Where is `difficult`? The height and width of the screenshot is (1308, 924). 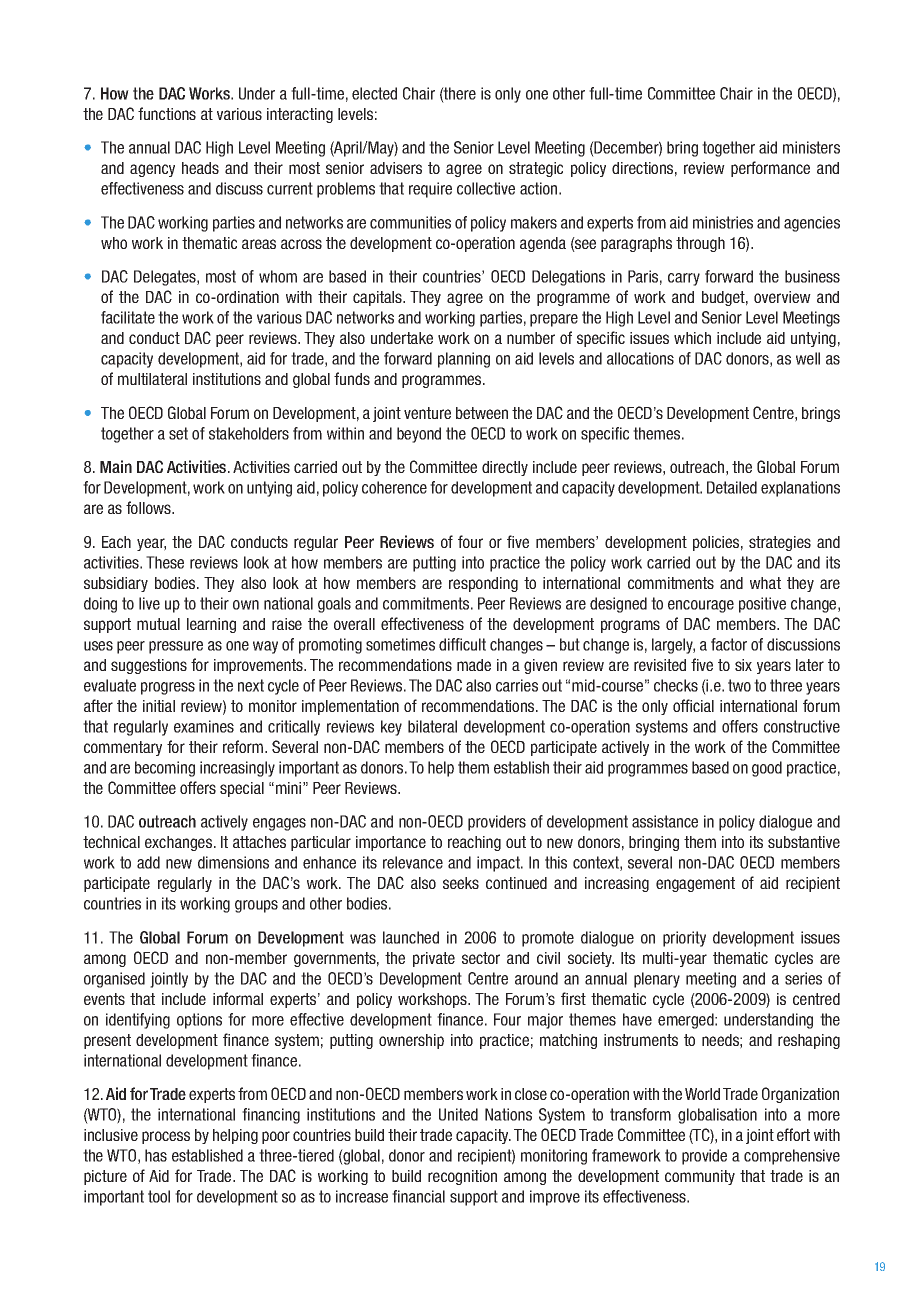
difficult is located at coordinates (462, 644).
